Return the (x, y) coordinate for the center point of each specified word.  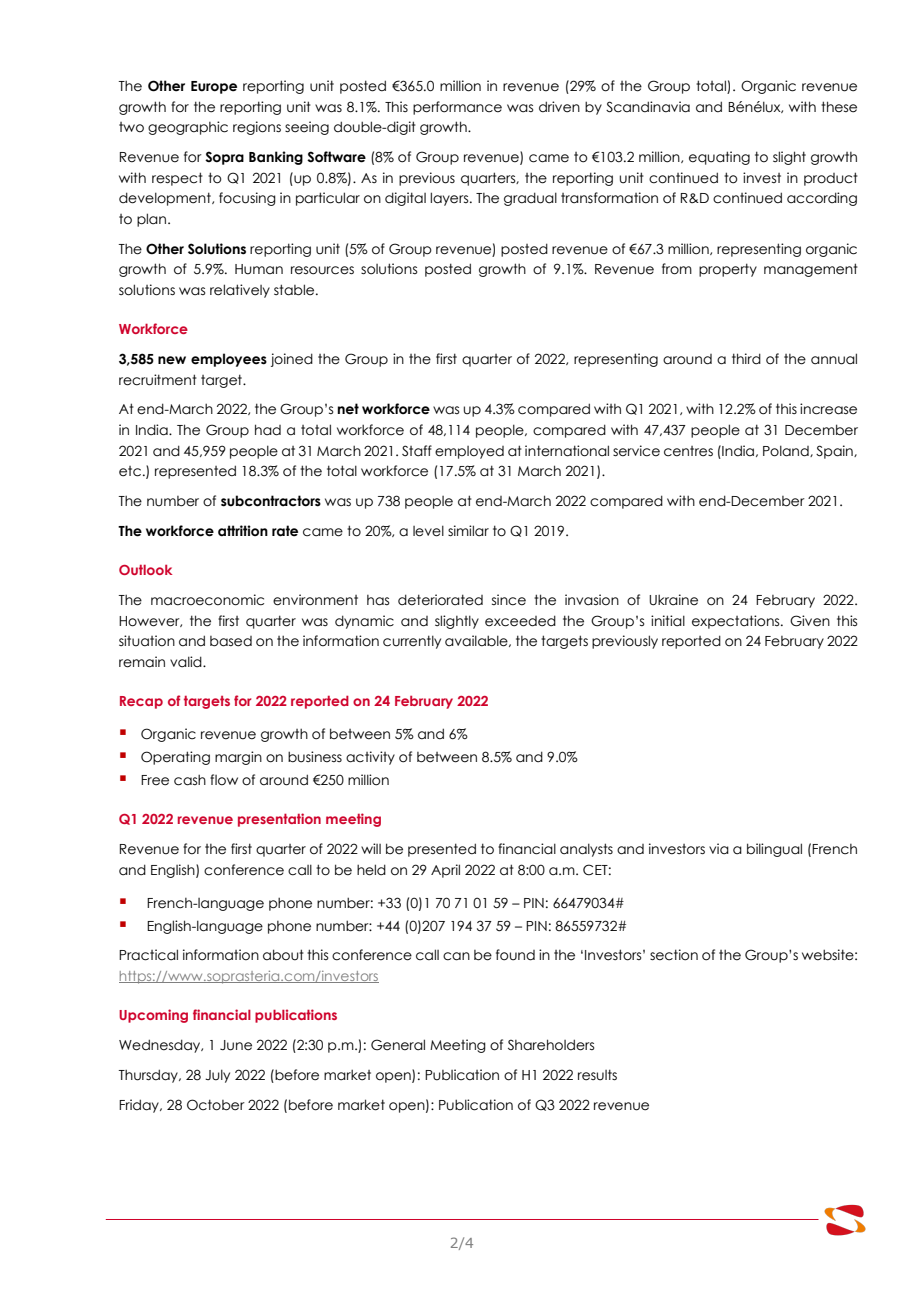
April (445, 871)
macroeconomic (207, 600)
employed (469, 452)
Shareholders (551, 1045)
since (509, 600)
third (746, 359)
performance (457, 108)
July (217, 1076)
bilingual (774, 850)
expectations (737, 622)
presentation (279, 820)
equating (719, 158)
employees (229, 360)
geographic (188, 128)
